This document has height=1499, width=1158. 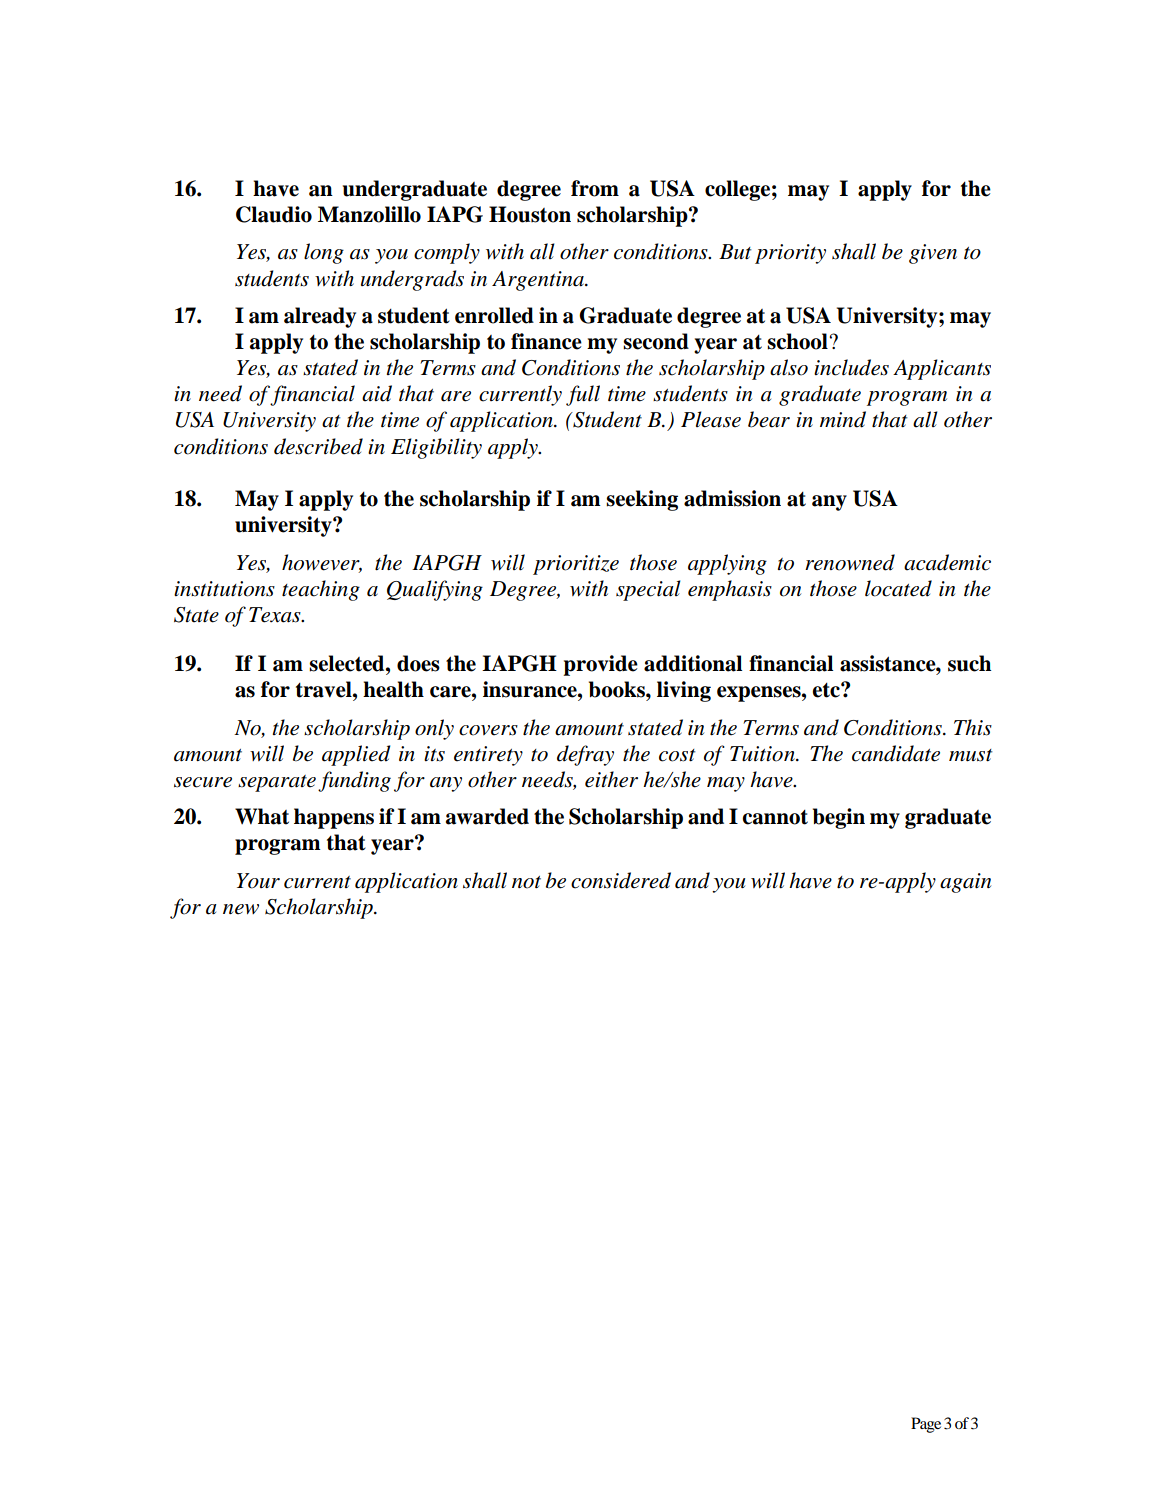 I want to click on Texas, so click(x=276, y=615).
